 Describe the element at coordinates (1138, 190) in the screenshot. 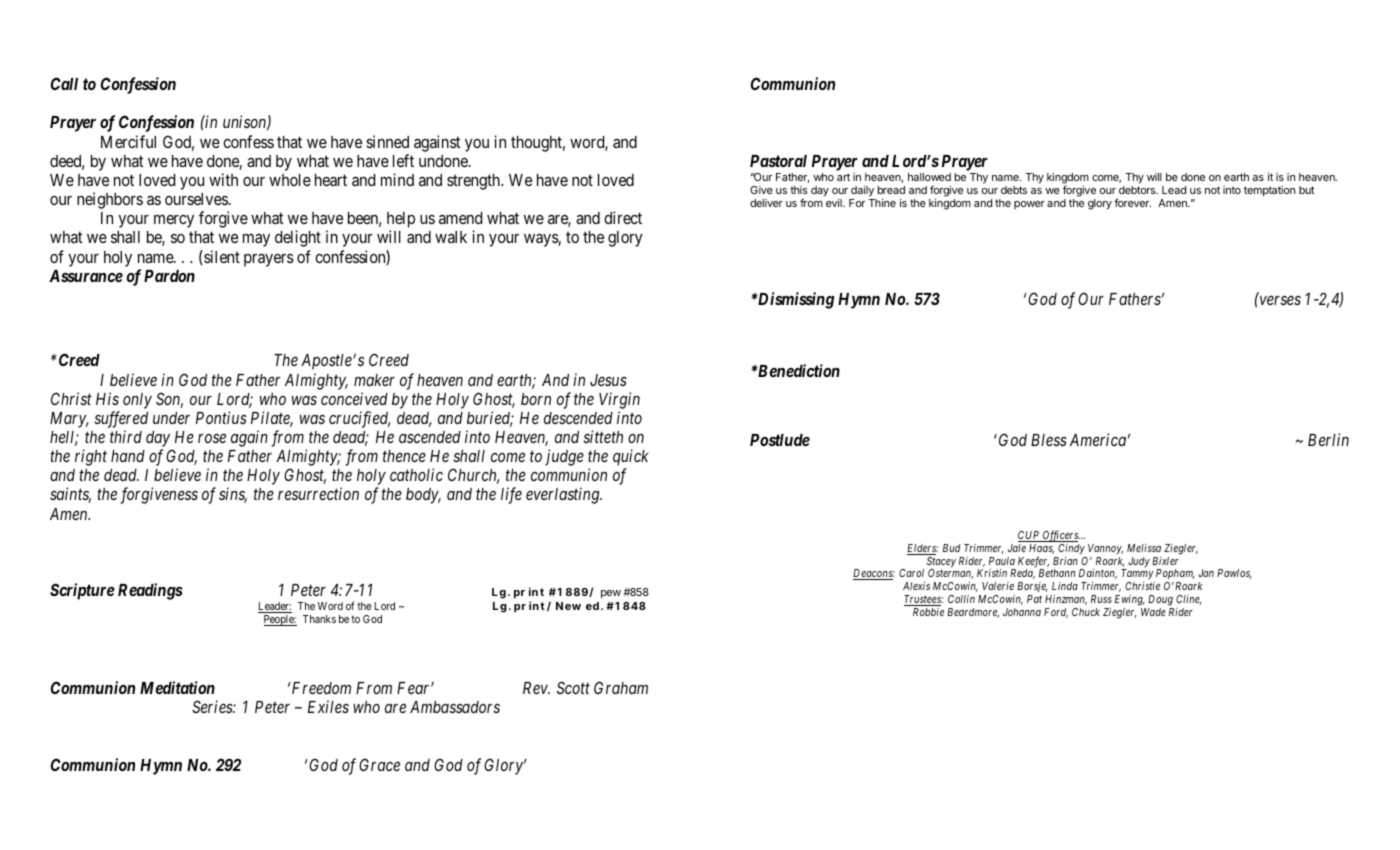

I see `debtors` at that location.
